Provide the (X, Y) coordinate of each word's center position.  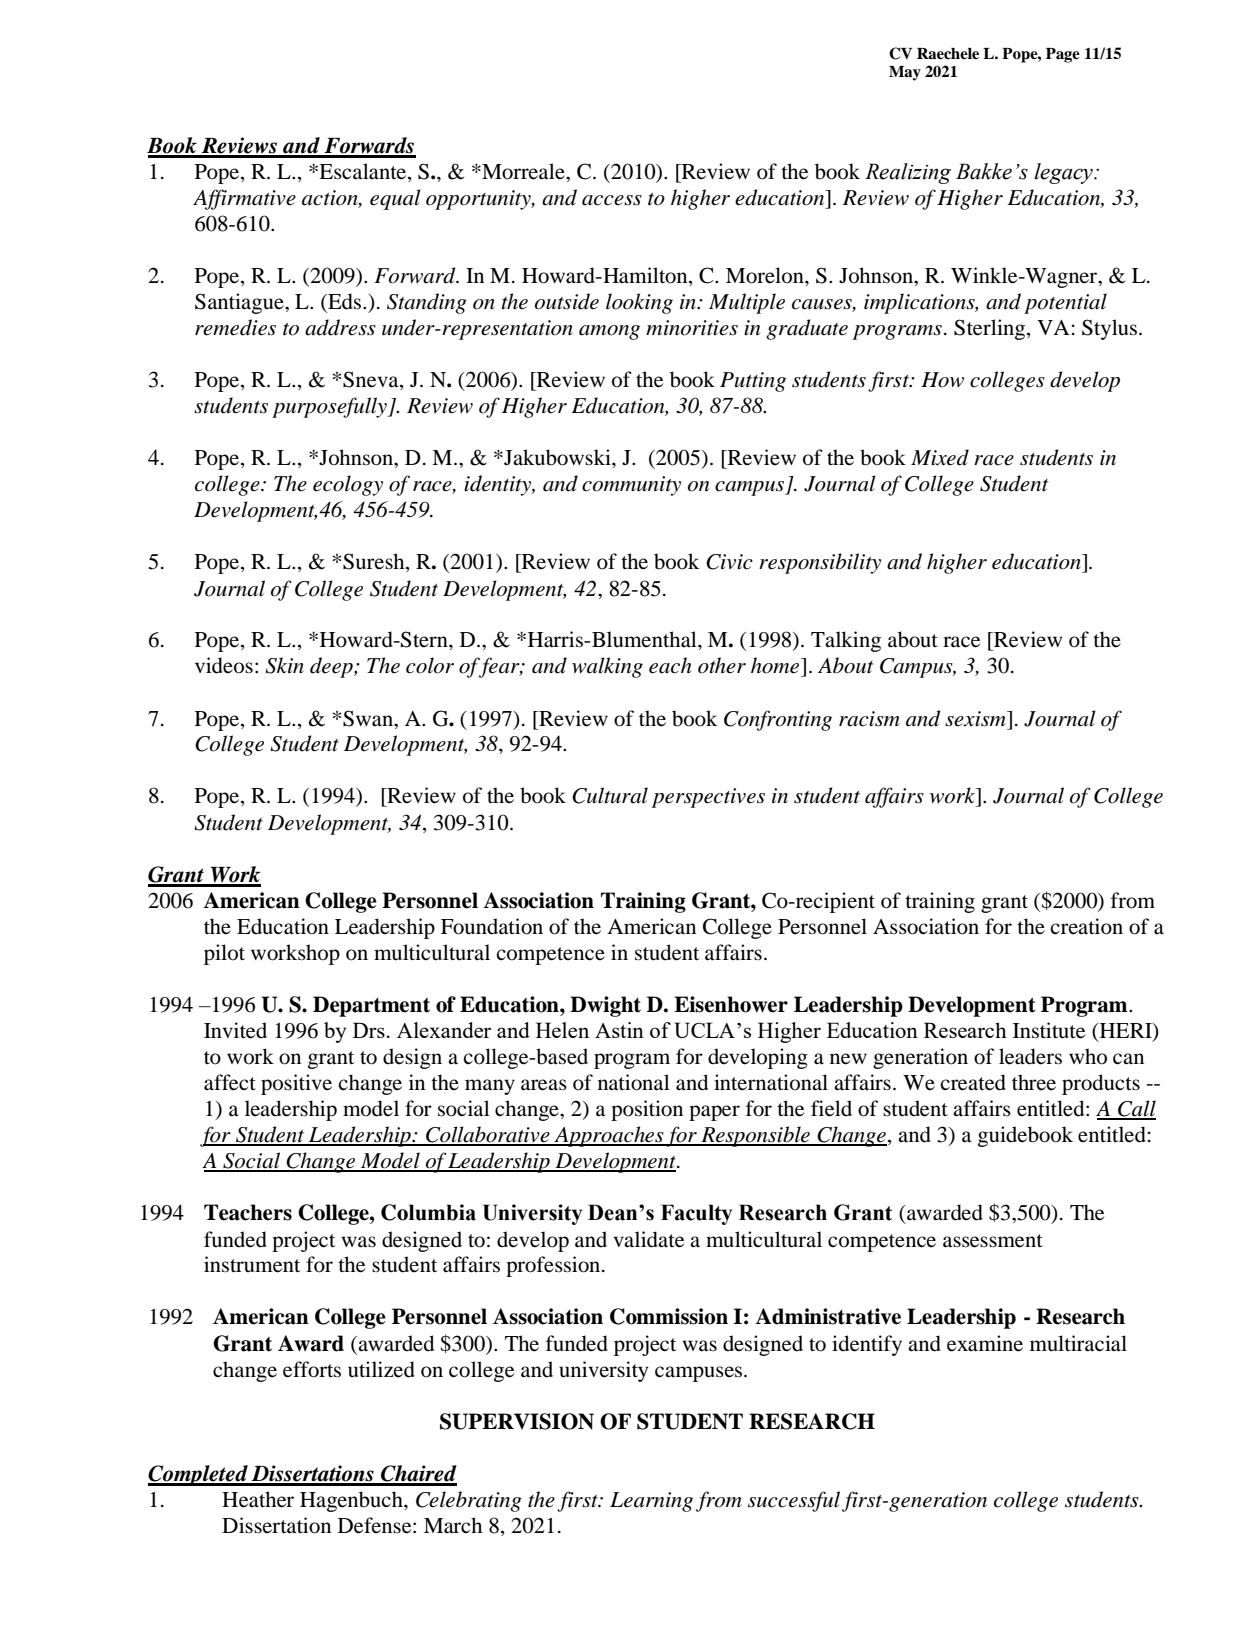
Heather (258, 1499)
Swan (369, 718)
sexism (976, 719)
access (612, 200)
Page (1063, 55)
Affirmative (244, 199)
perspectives (708, 798)
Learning (651, 1502)
